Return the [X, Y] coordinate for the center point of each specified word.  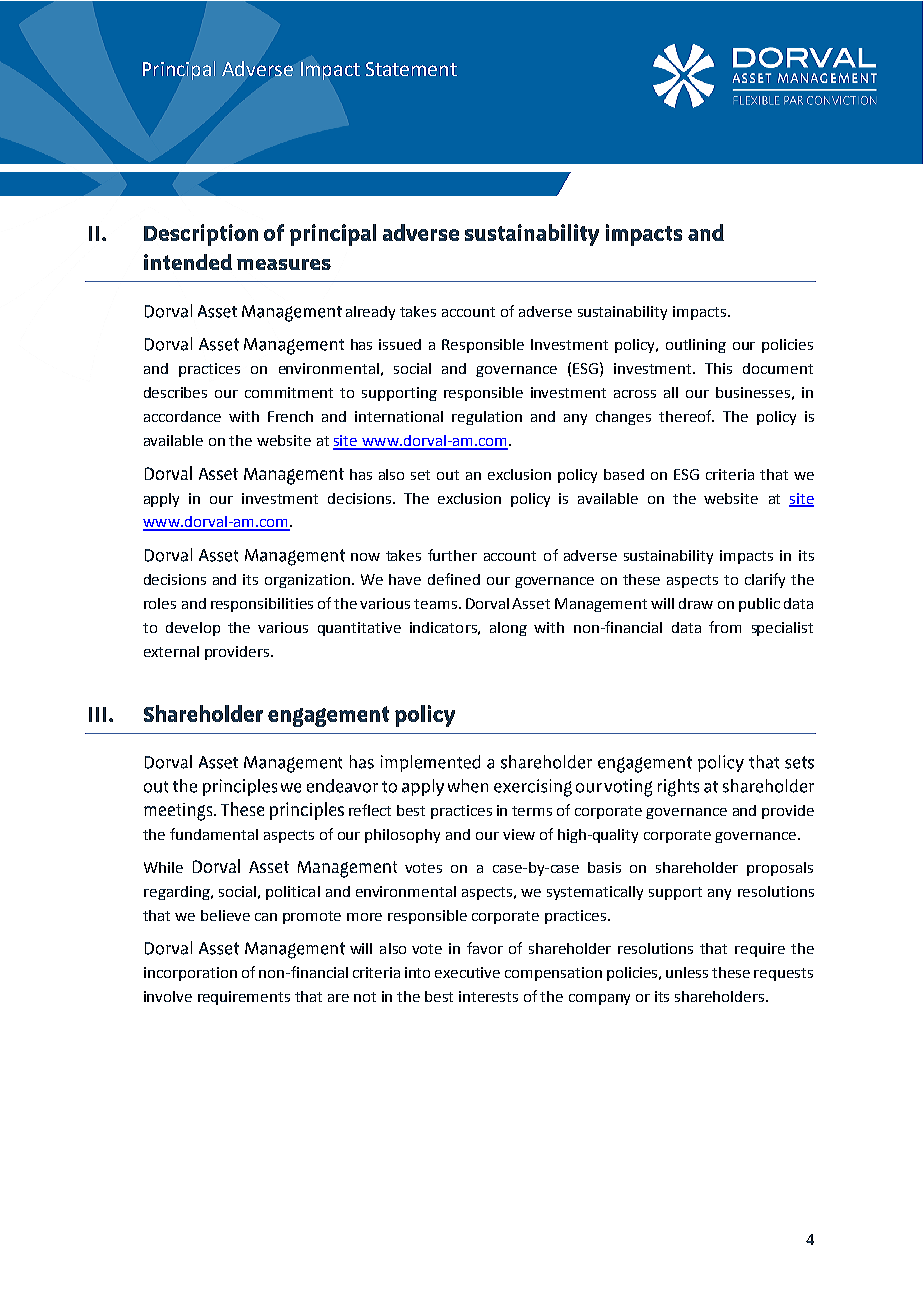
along [508, 629]
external [171, 651]
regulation [487, 418]
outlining [696, 346]
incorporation [190, 974]
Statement [411, 69]
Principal [179, 70]
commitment [289, 392]
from [725, 627]
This [718, 368]
